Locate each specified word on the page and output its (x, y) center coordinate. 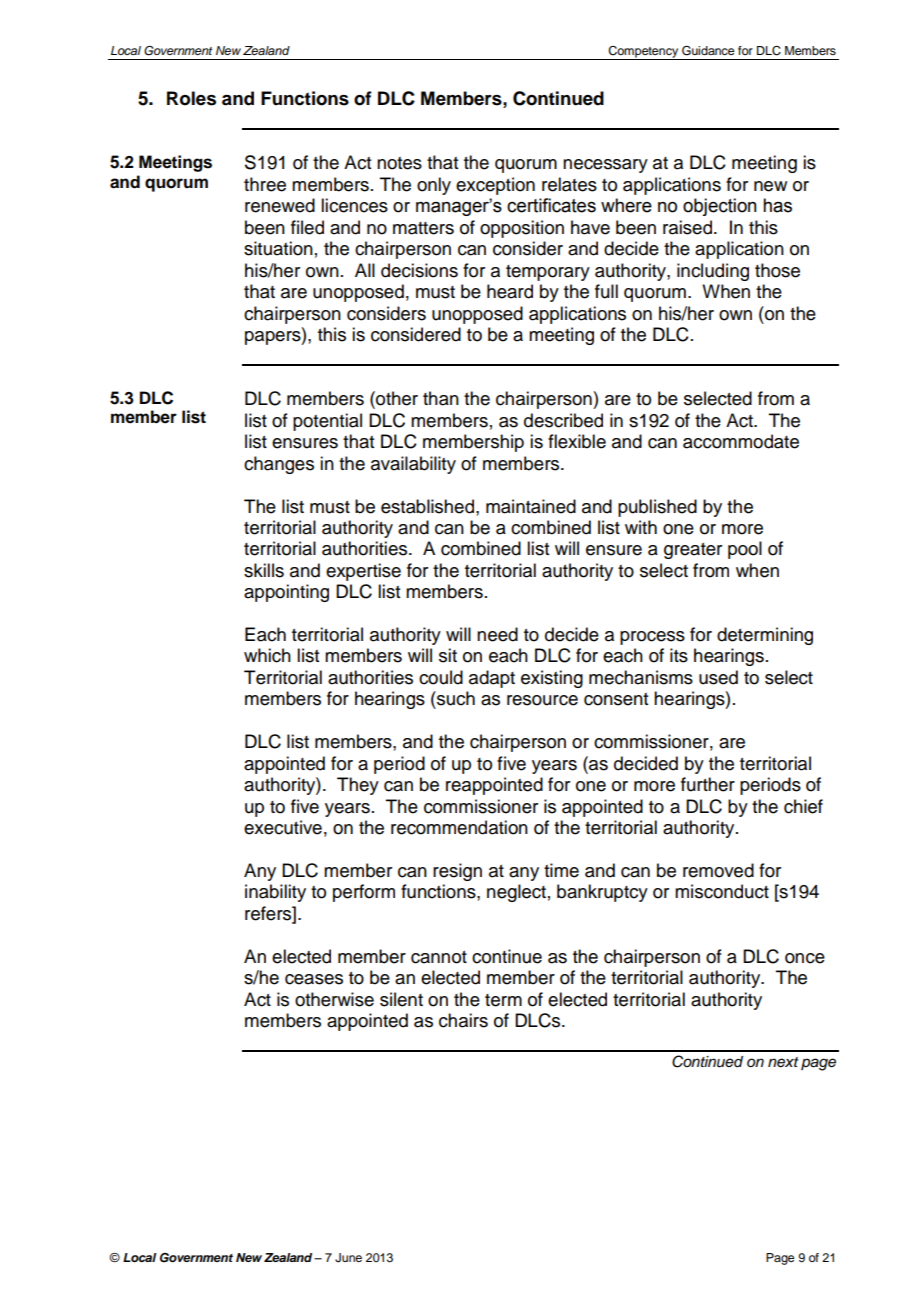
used (718, 677)
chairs (463, 1020)
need (497, 634)
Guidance (708, 51)
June (348, 1258)
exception (495, 186)
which (267, 655)
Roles (191, 98)
